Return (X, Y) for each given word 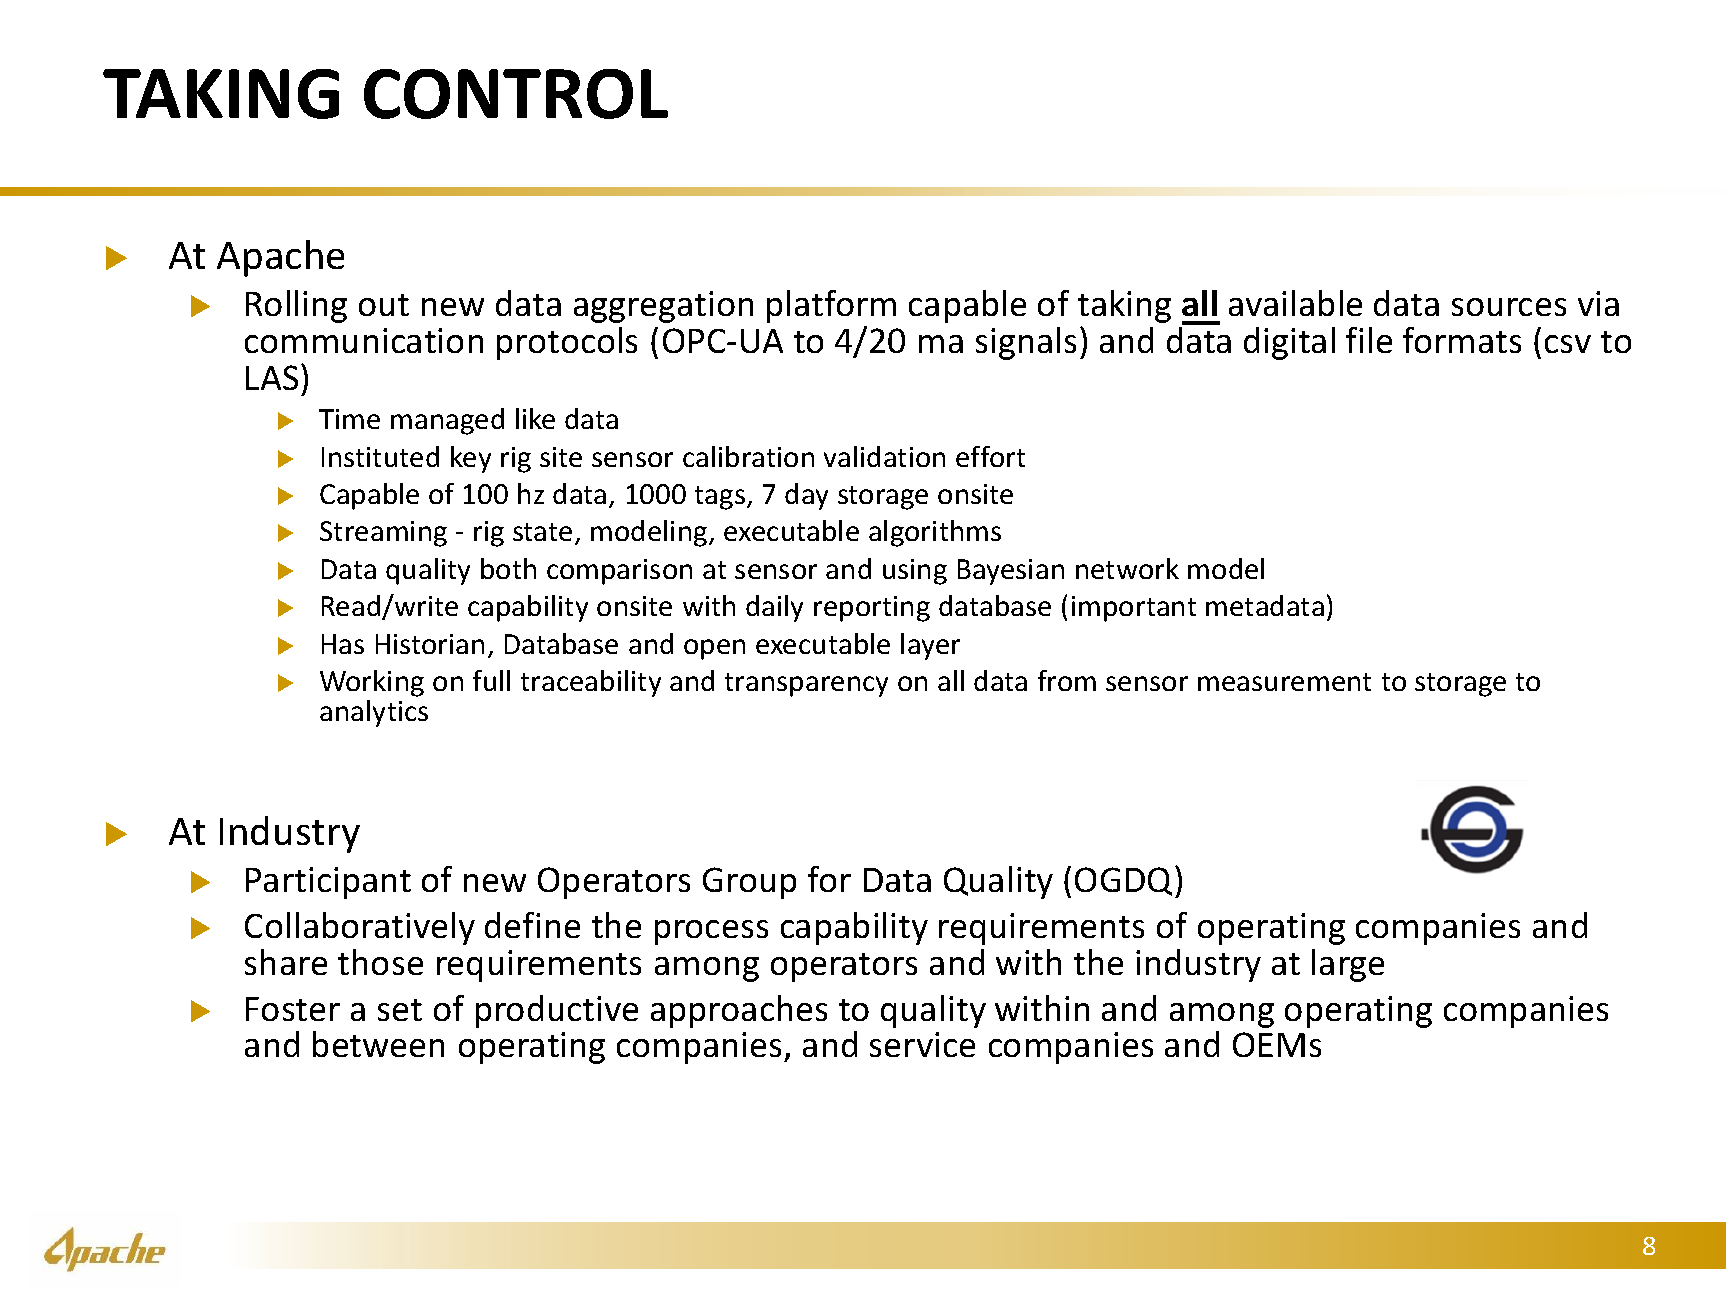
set (400, 1010)
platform (831, 306)
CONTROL (516, 94)
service (922, 1044)
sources (1509, 307)
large (1348, 965)
